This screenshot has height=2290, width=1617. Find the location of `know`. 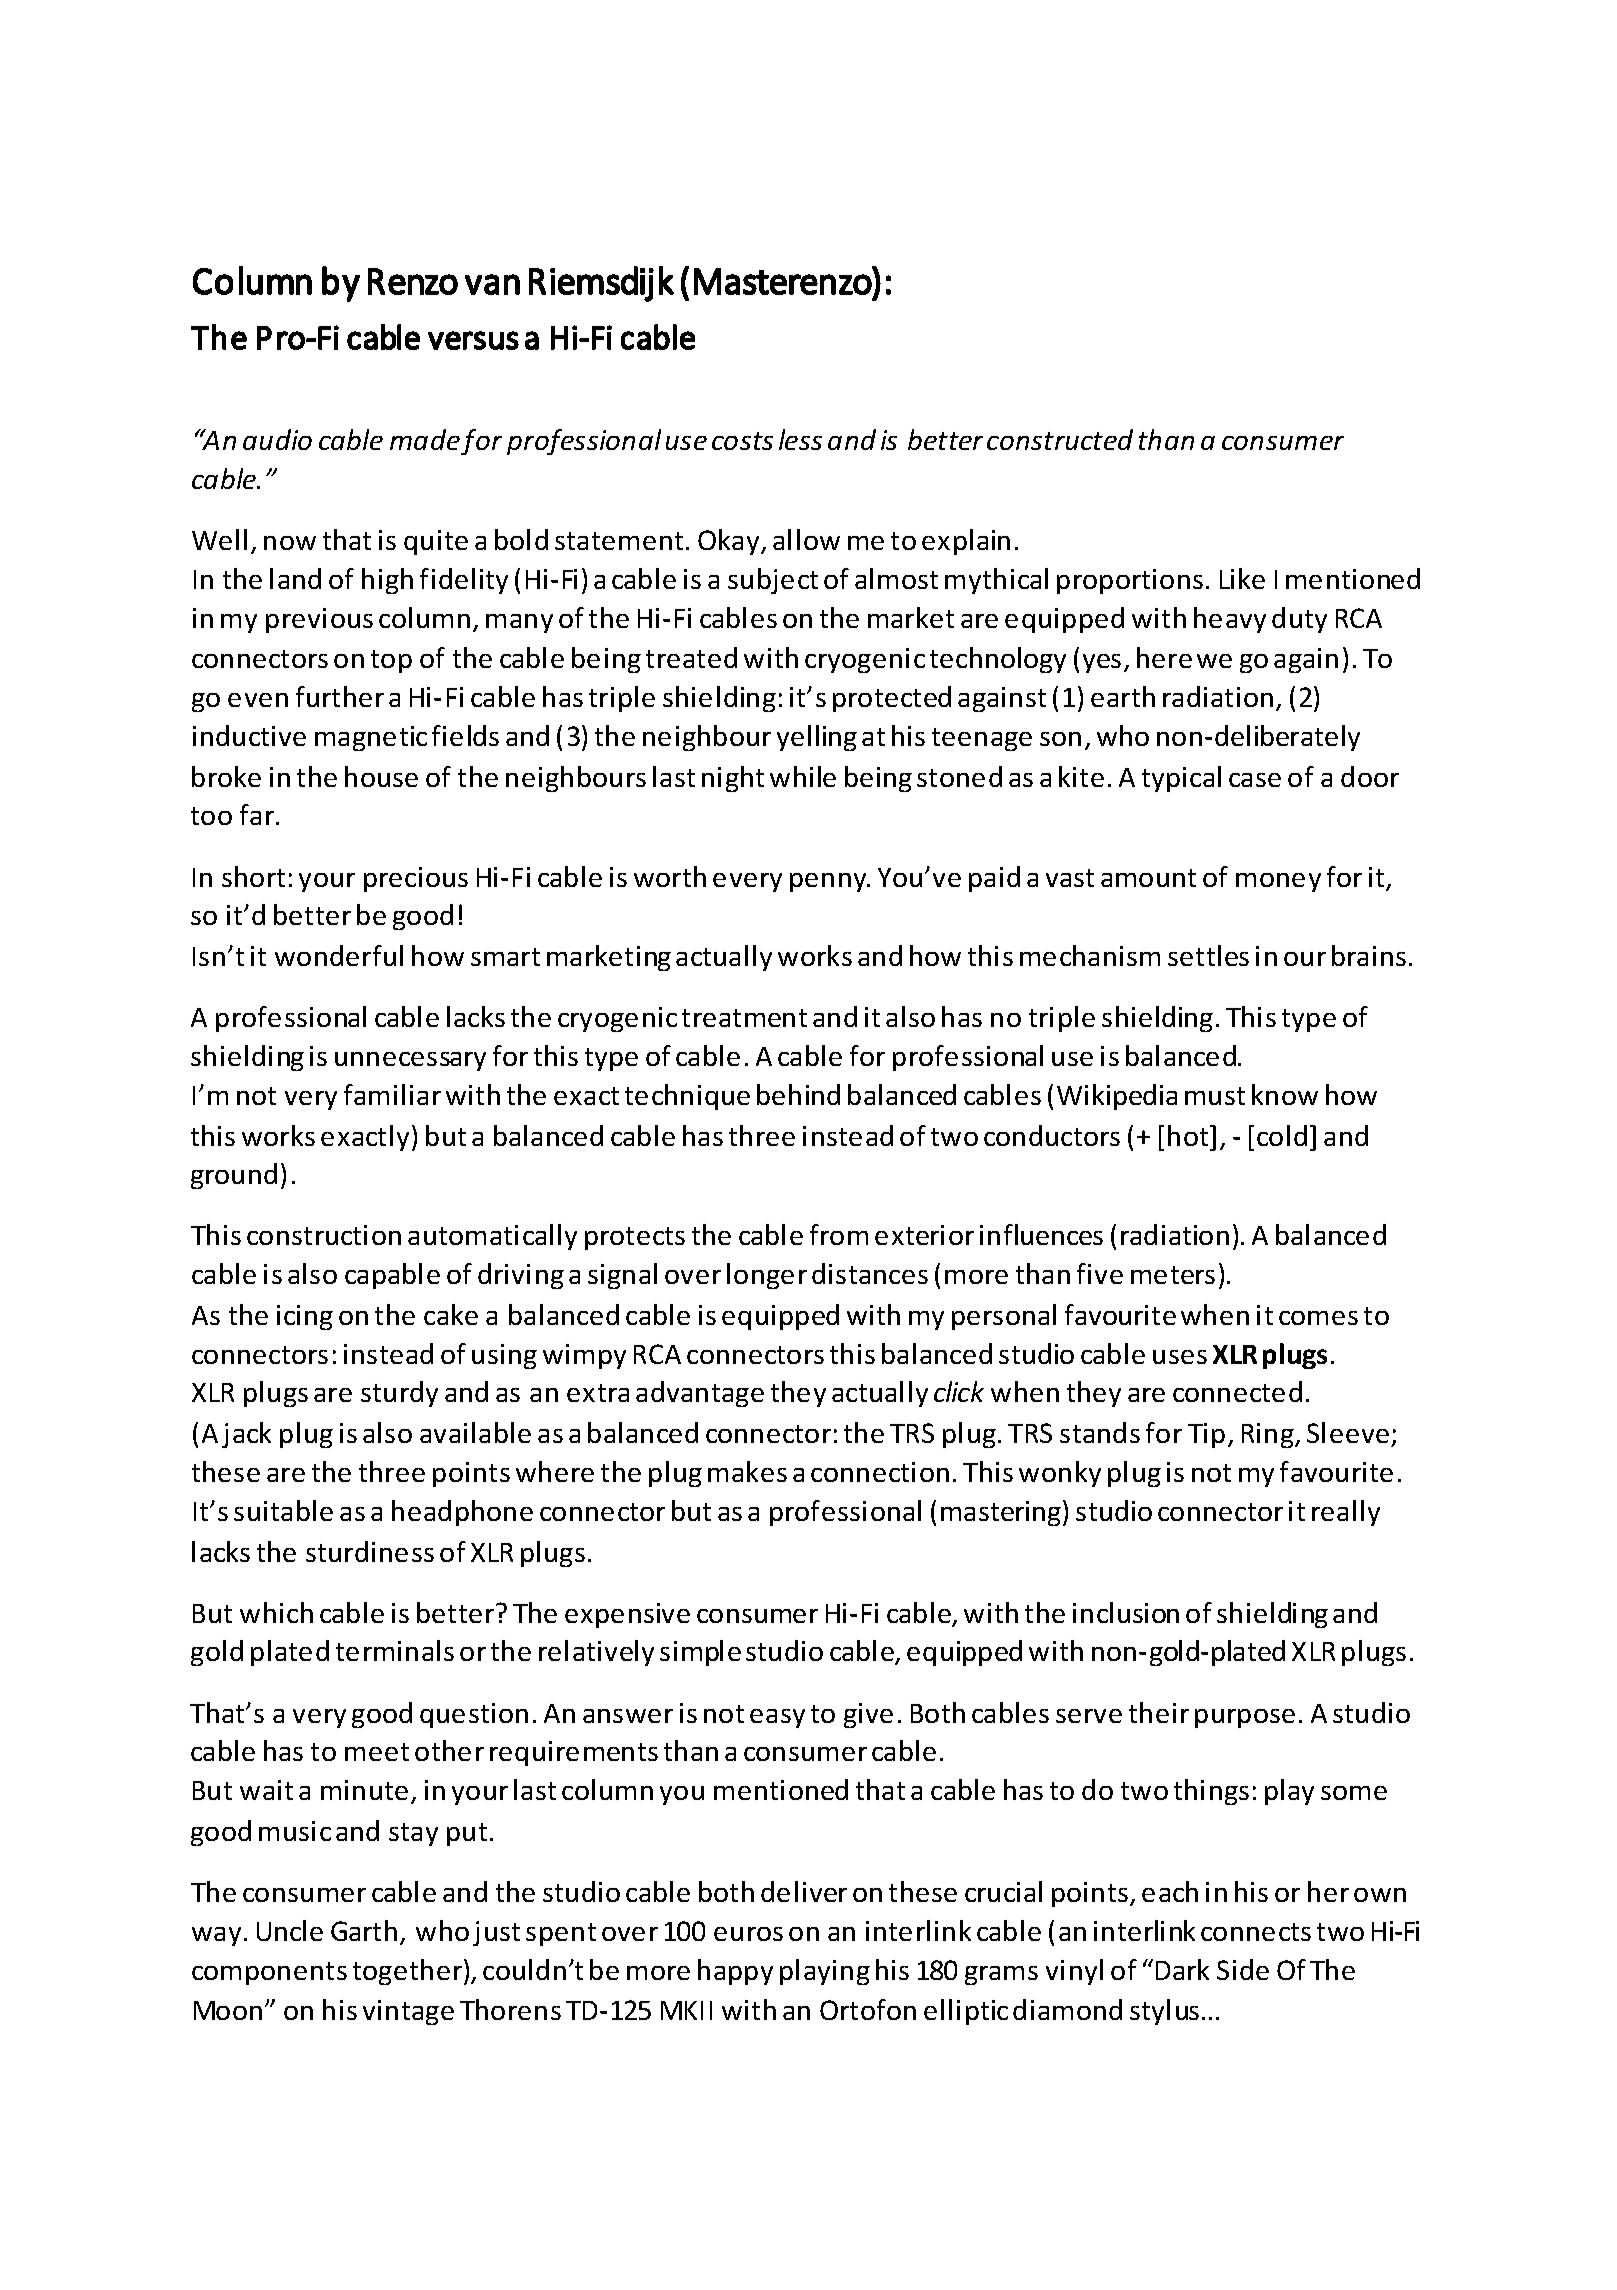

know is located at coordinates (1285, 1094).
